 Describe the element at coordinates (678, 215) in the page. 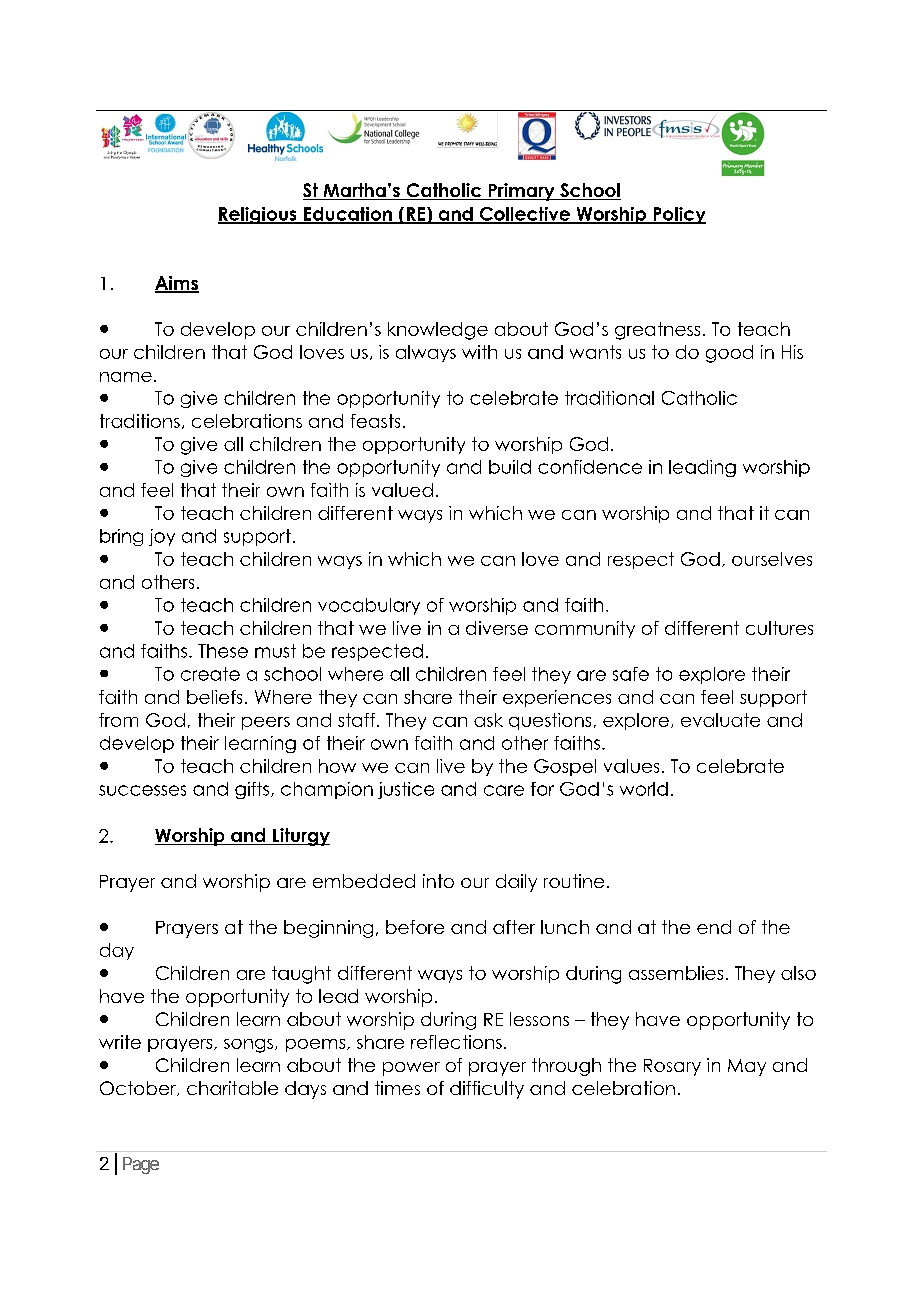

I see `Policy` at that location.
